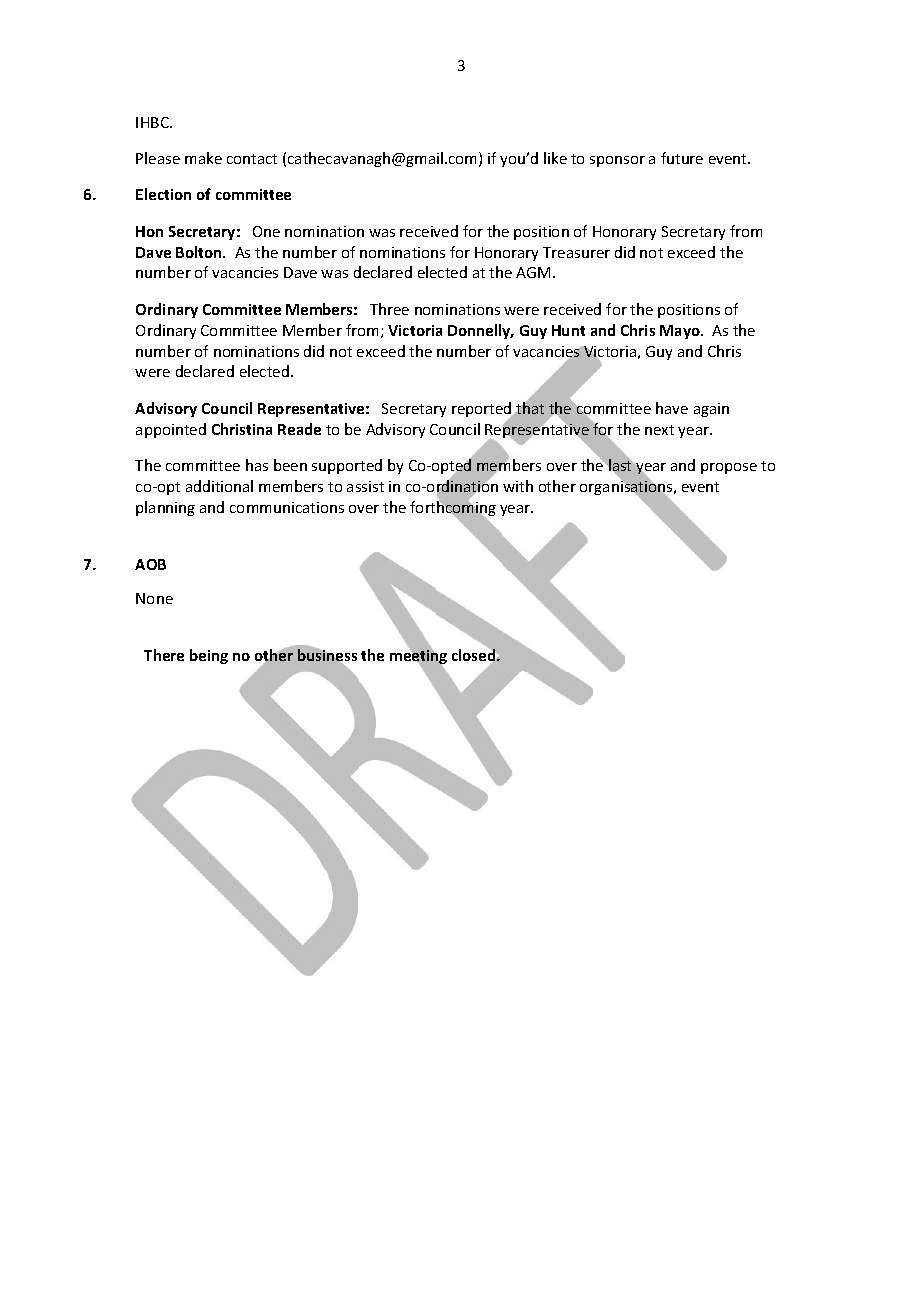 The image size is (924, 1308). I want to click on like, so click(555, 158).
